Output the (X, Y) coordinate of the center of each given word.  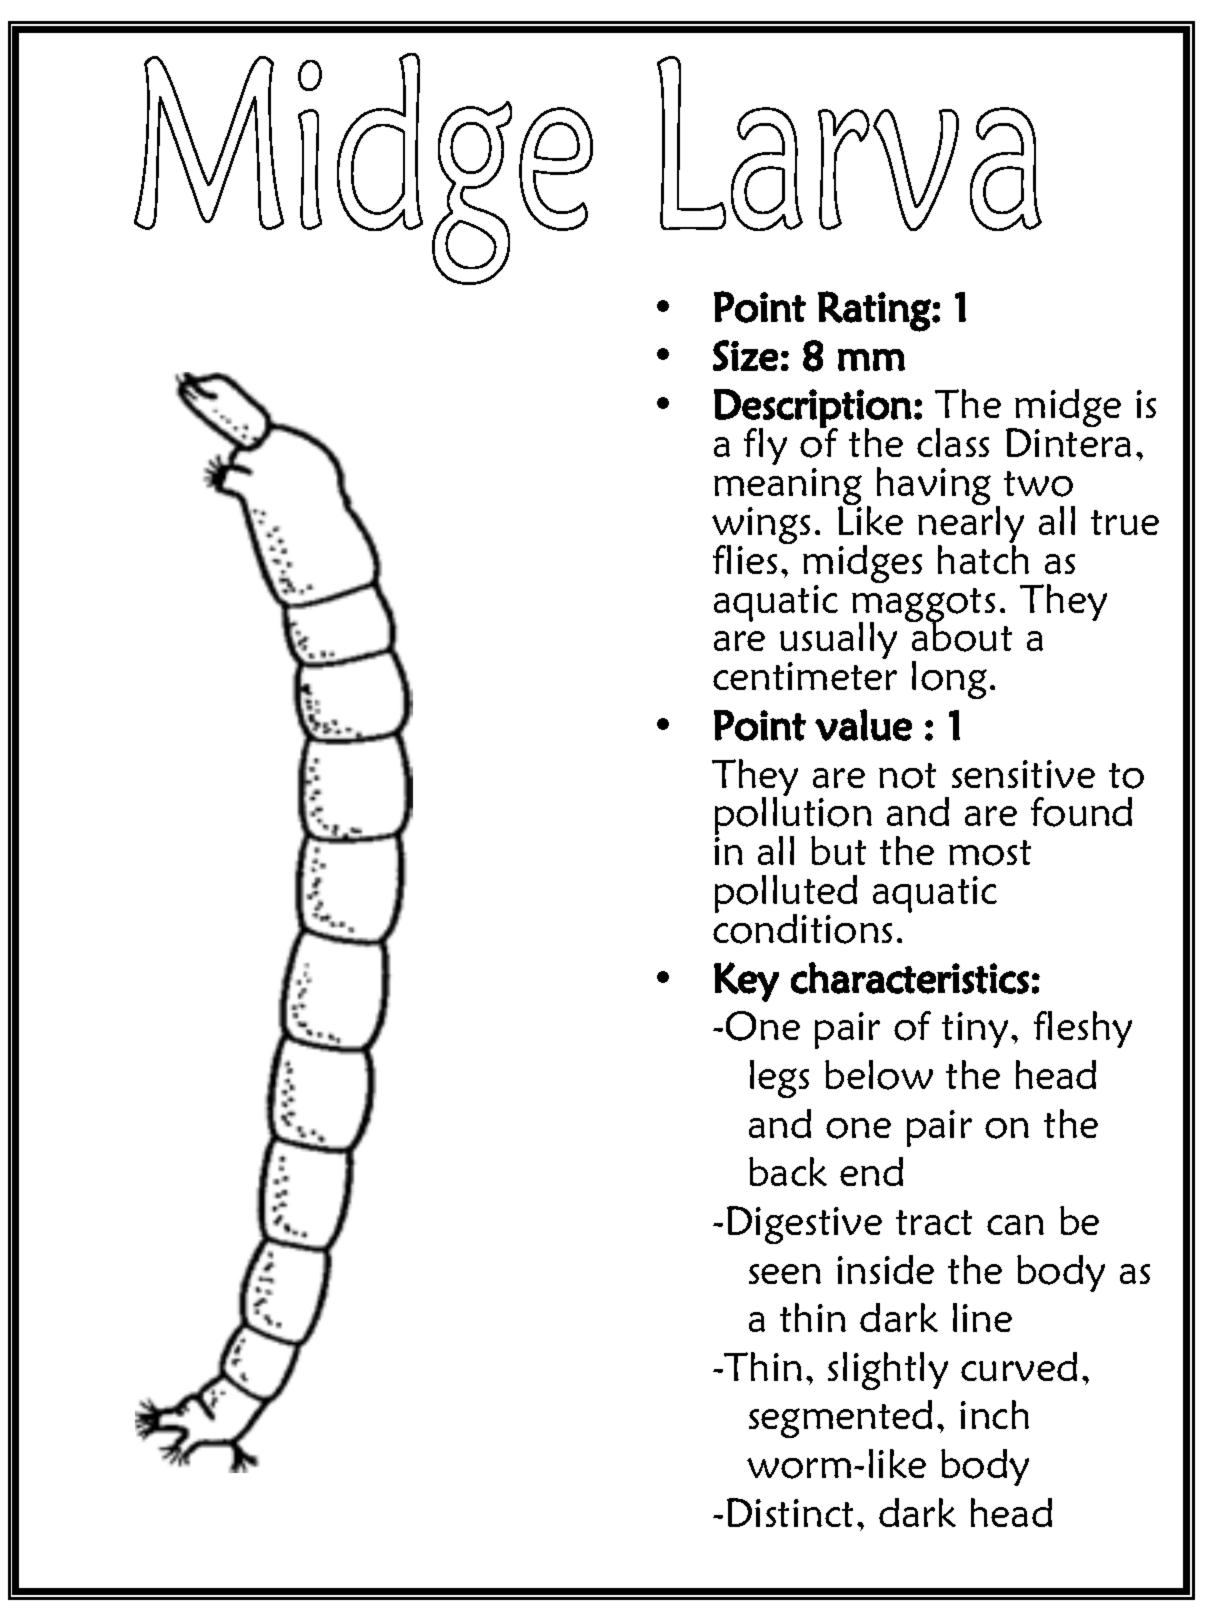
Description (813, 409)
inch (994, 1414)
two (1038, 484)
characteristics (910, 978)
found (1081, 812)
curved (1019, 1366)
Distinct (790, 1512)
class (953, 442)
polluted (786, 895)
